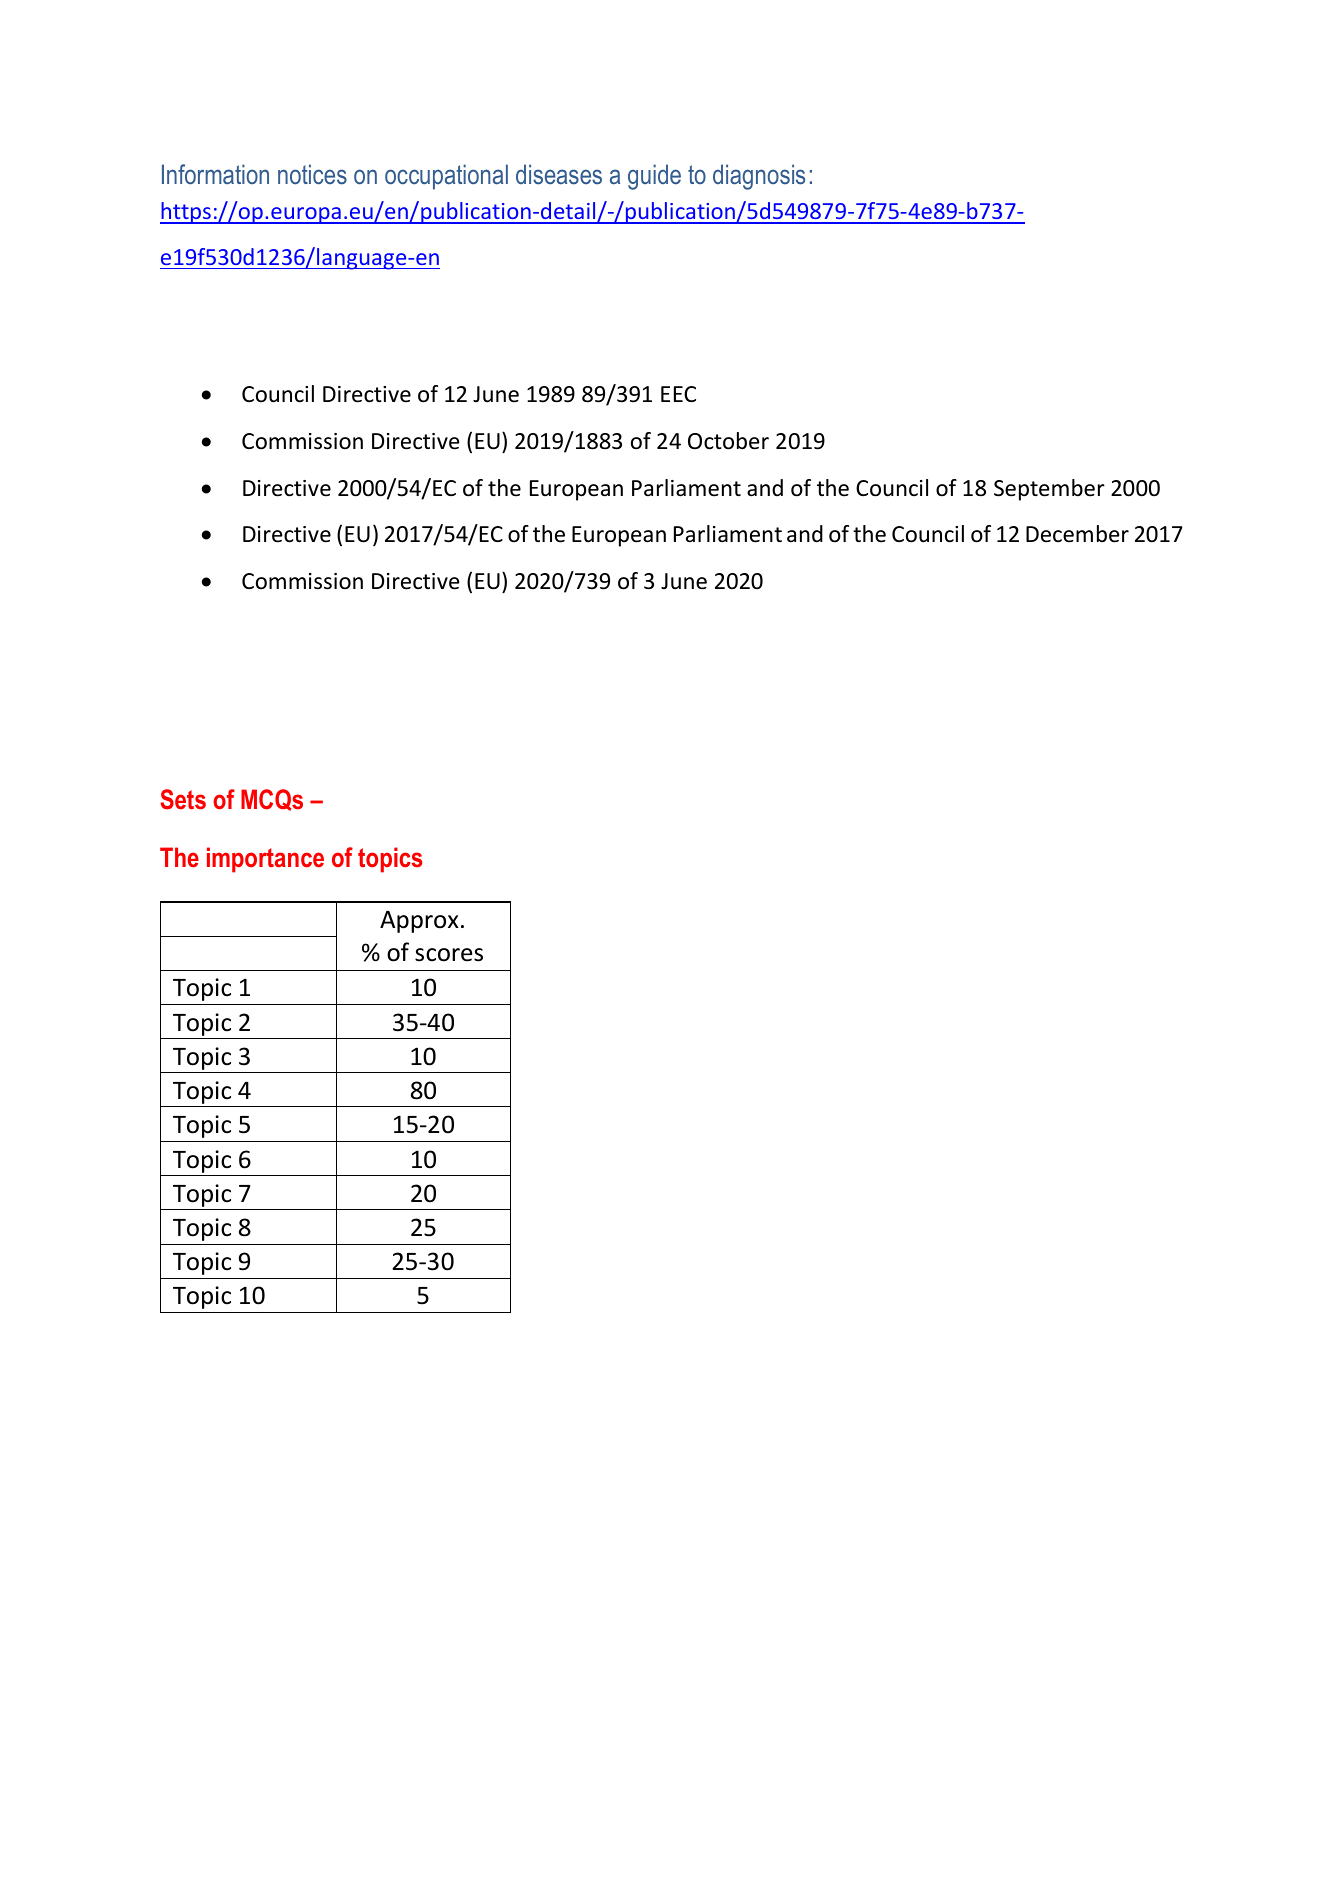  Describe the element at coordinates (449, 955) in the document. I see `scores` at that location.
